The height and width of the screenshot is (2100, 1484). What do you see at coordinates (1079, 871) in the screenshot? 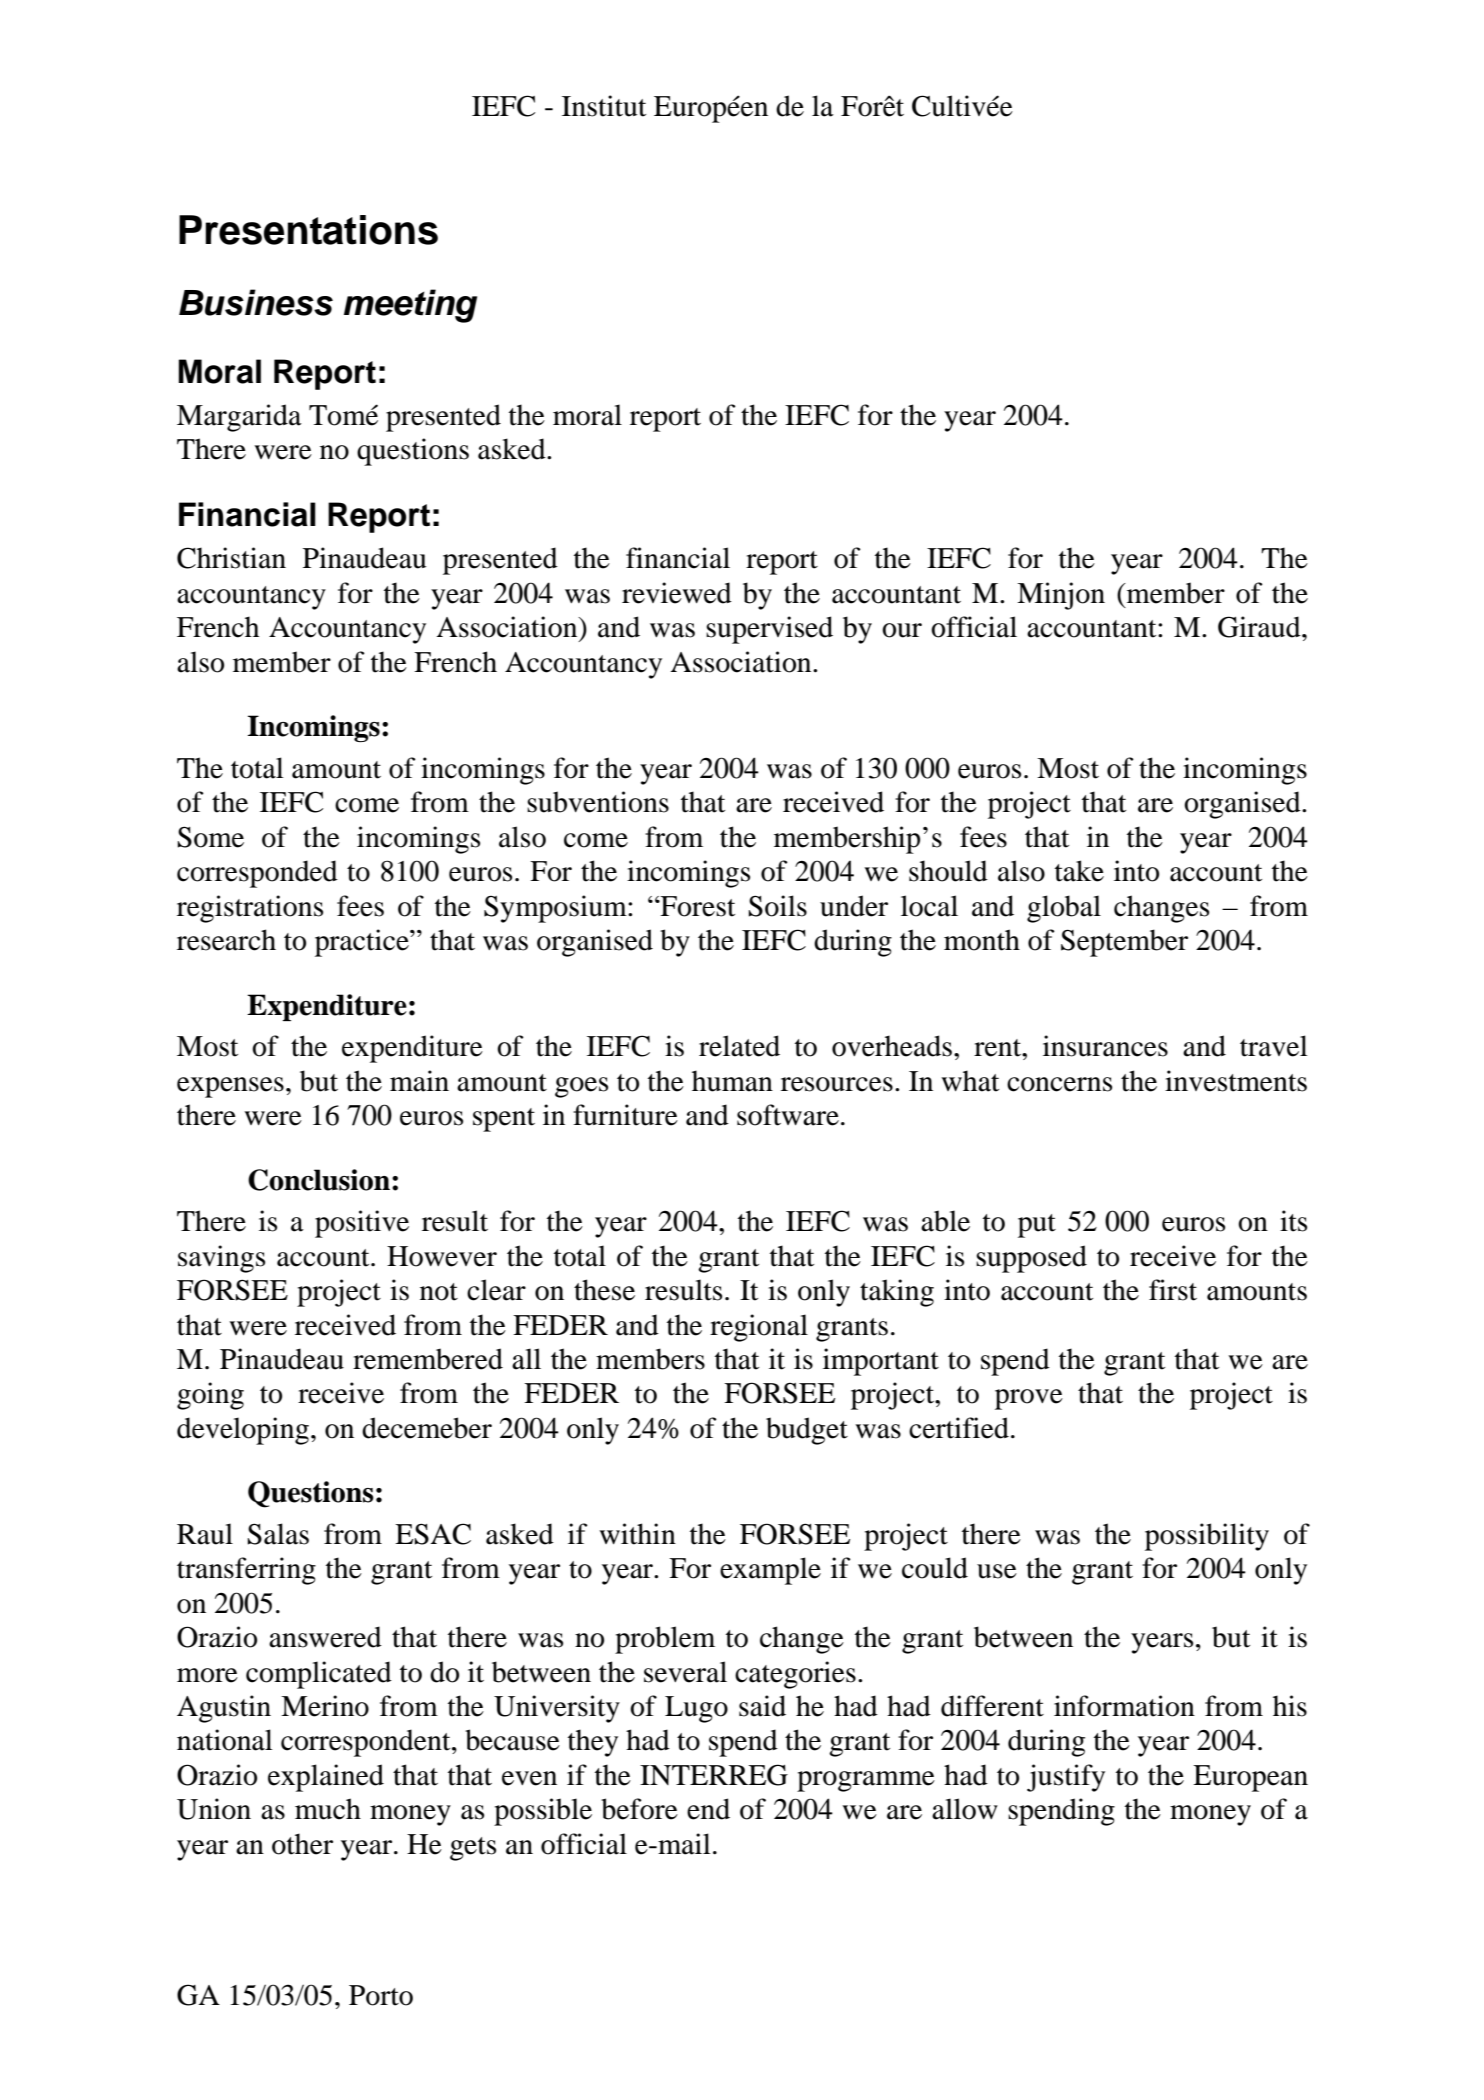
I see `take` at bounding box center [1079, 871].
